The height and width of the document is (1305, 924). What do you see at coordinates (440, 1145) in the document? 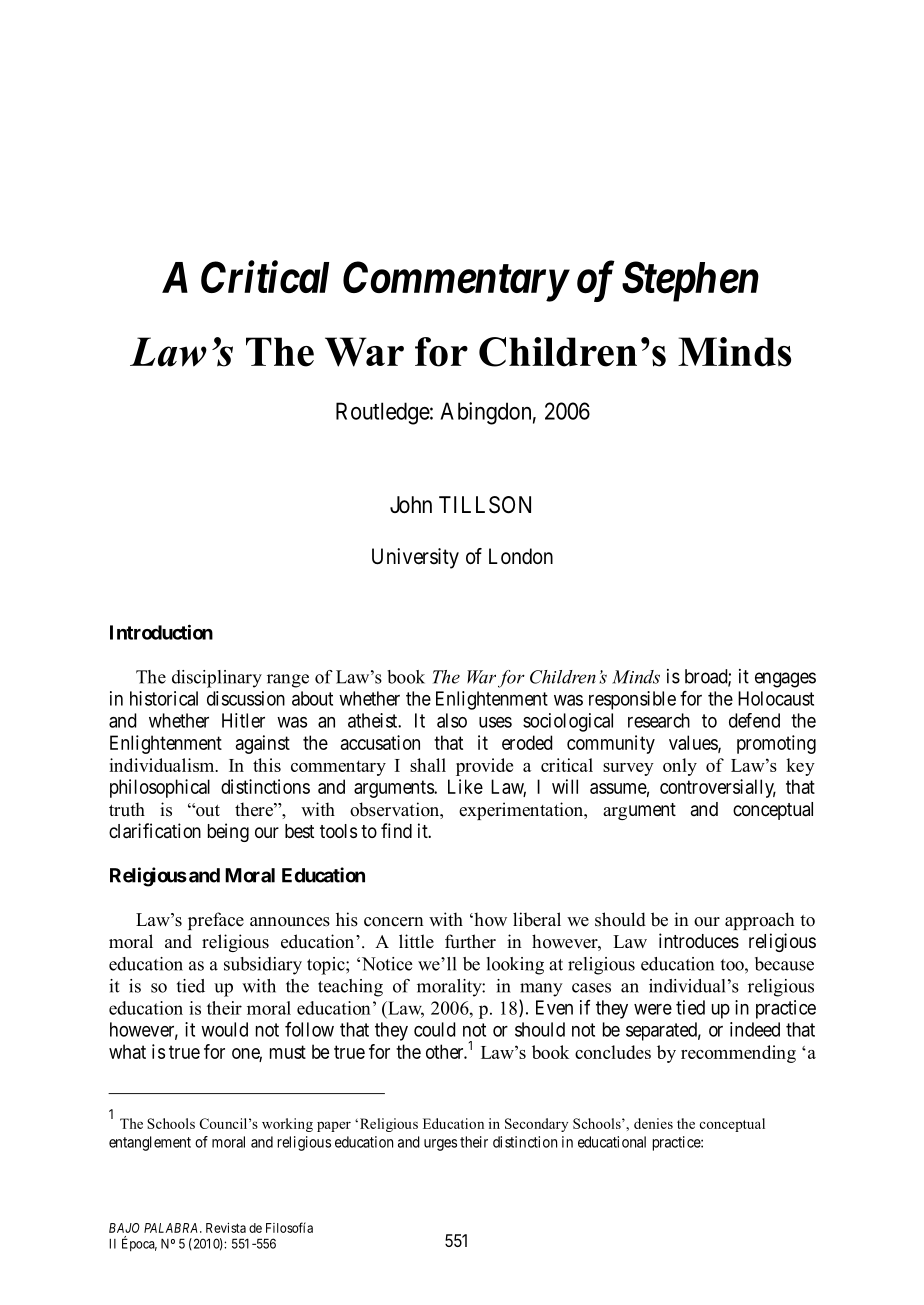
I see `urges` at bounding box center [440, 1145].
